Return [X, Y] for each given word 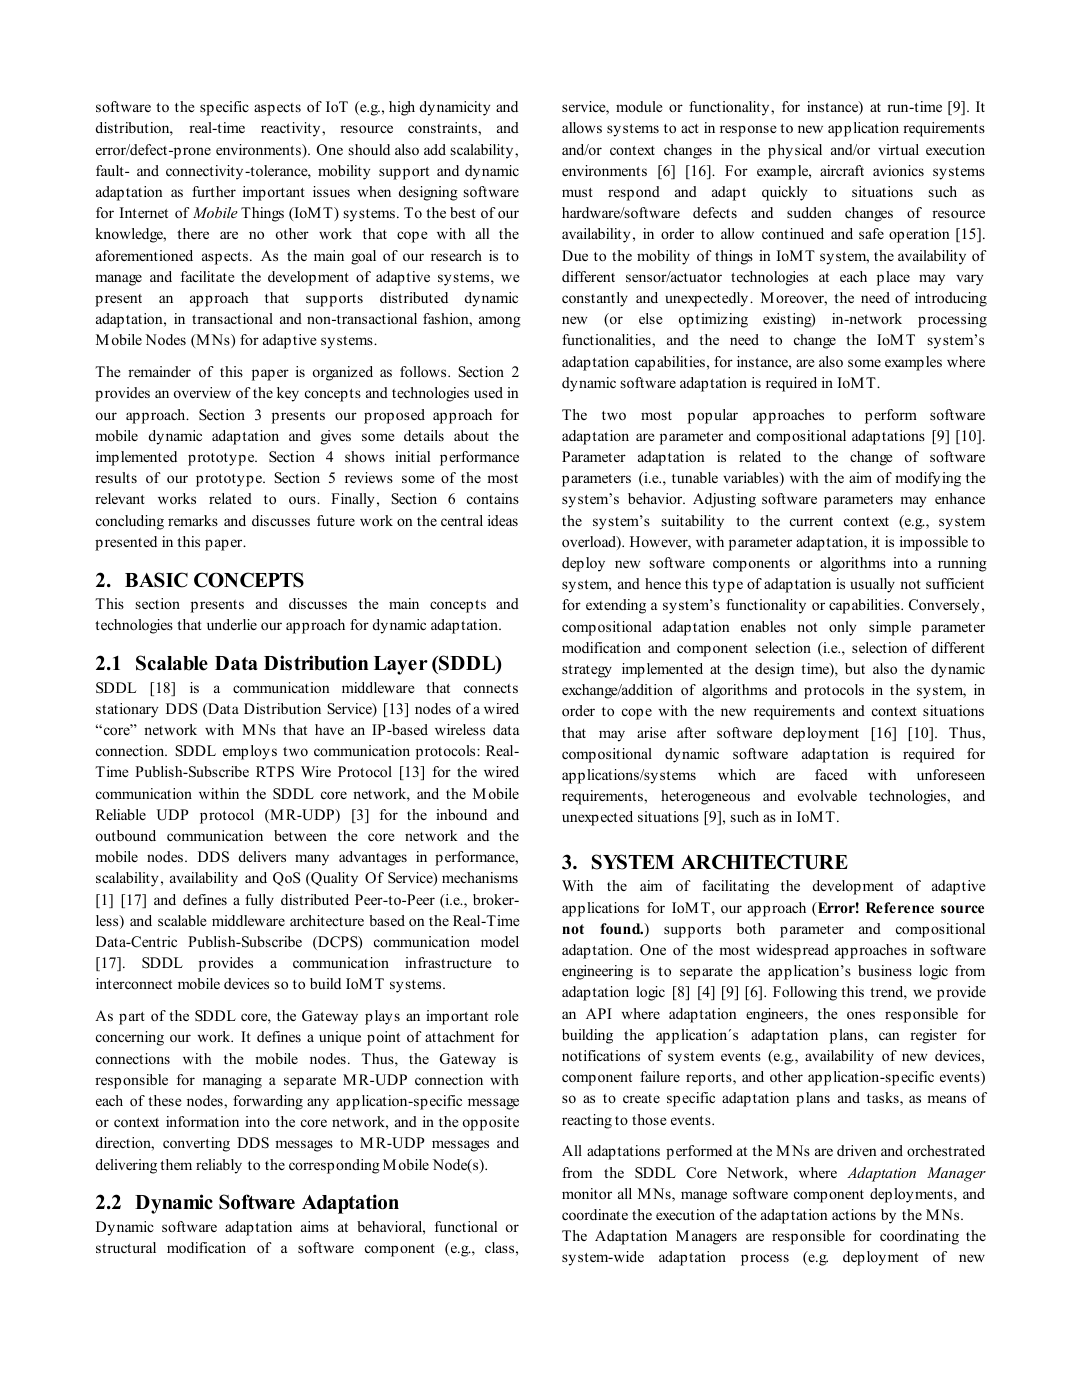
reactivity [292, 129]
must [577, 192]
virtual [898, 149]
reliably [219, 1166]
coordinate [595, 1214]
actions [854, 1214]
